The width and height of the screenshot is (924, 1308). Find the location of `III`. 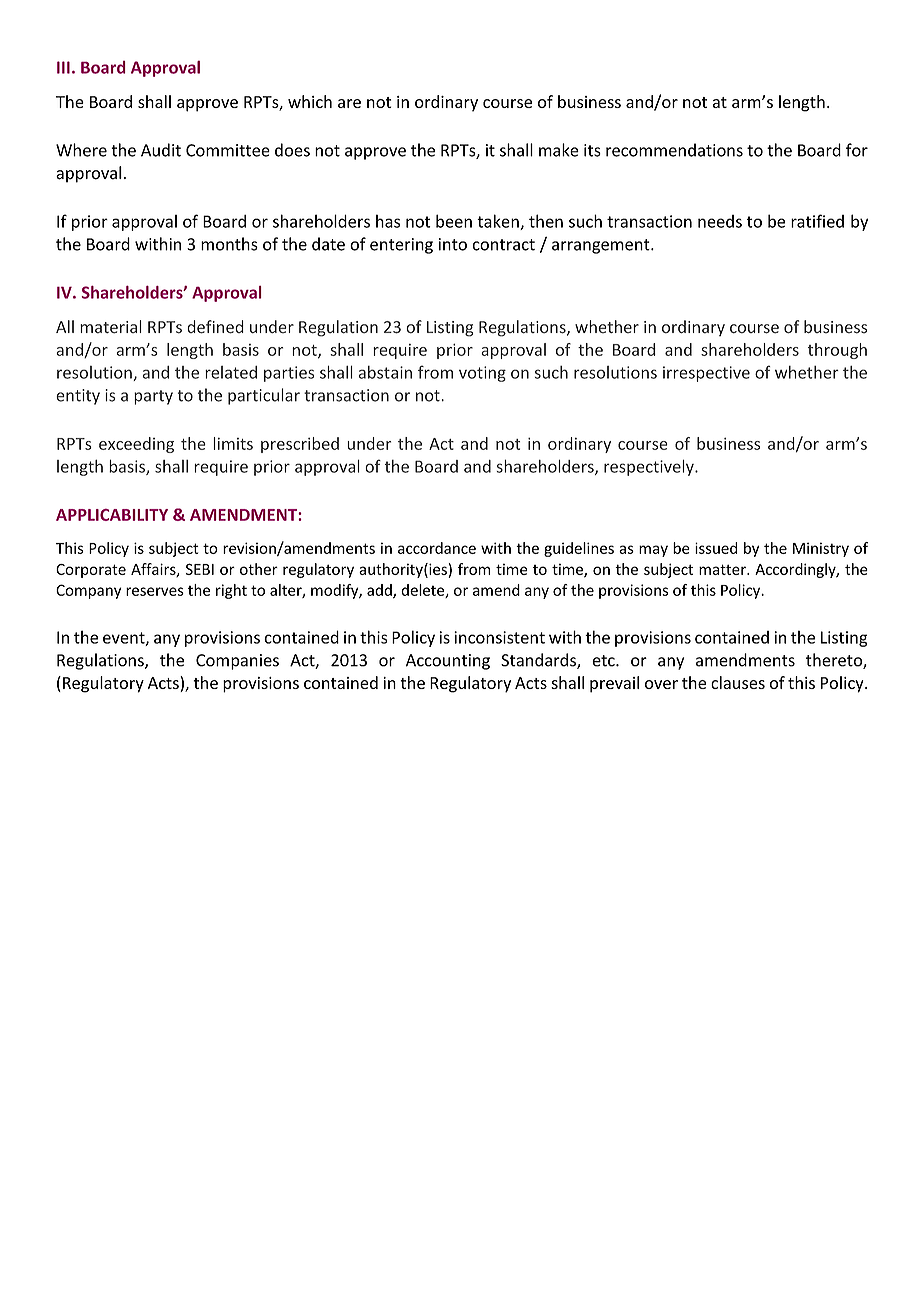

III is located at coordinates (63, 67).
